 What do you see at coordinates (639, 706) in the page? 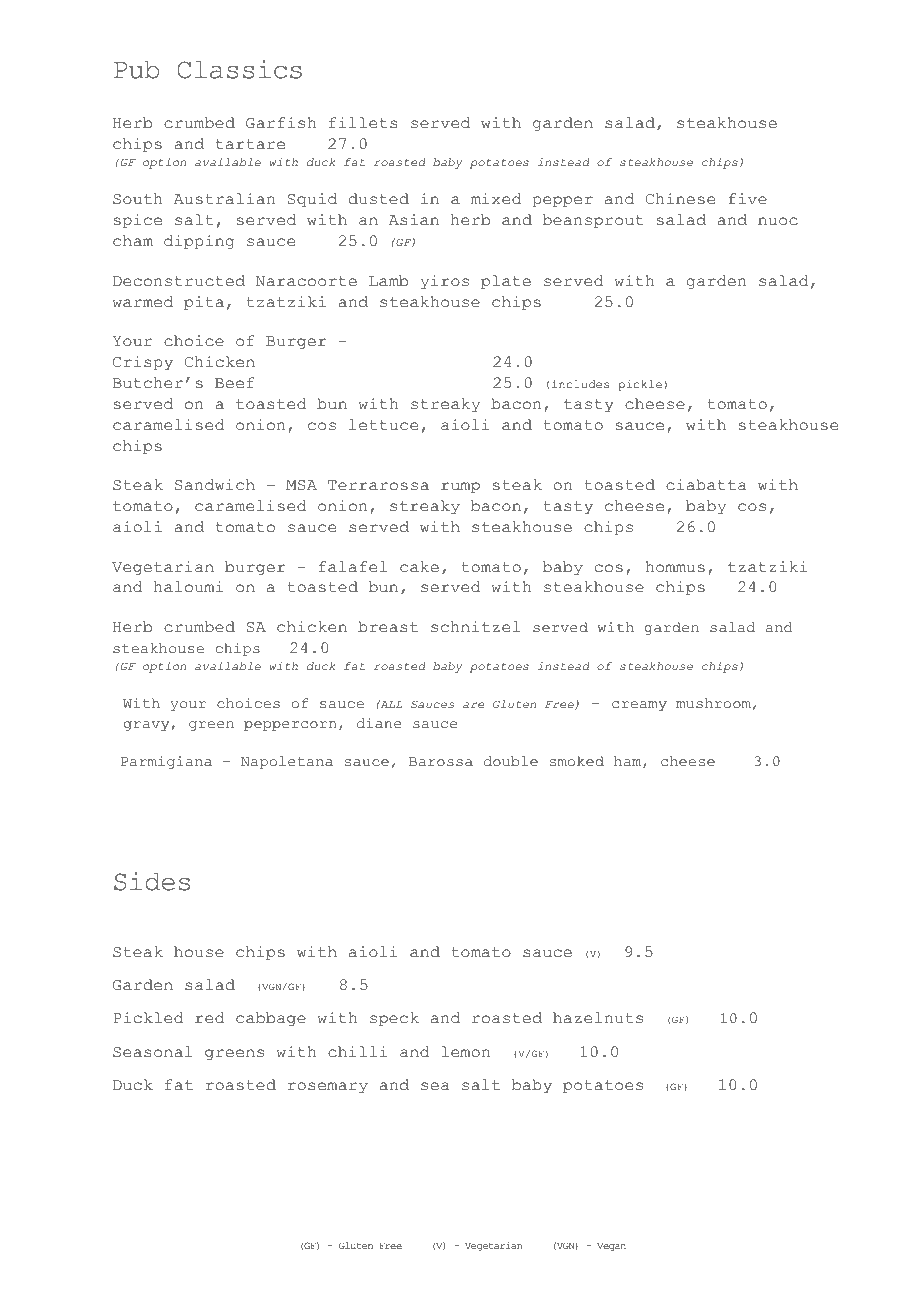
I see `creamy` at bounding box center [639, 706].
